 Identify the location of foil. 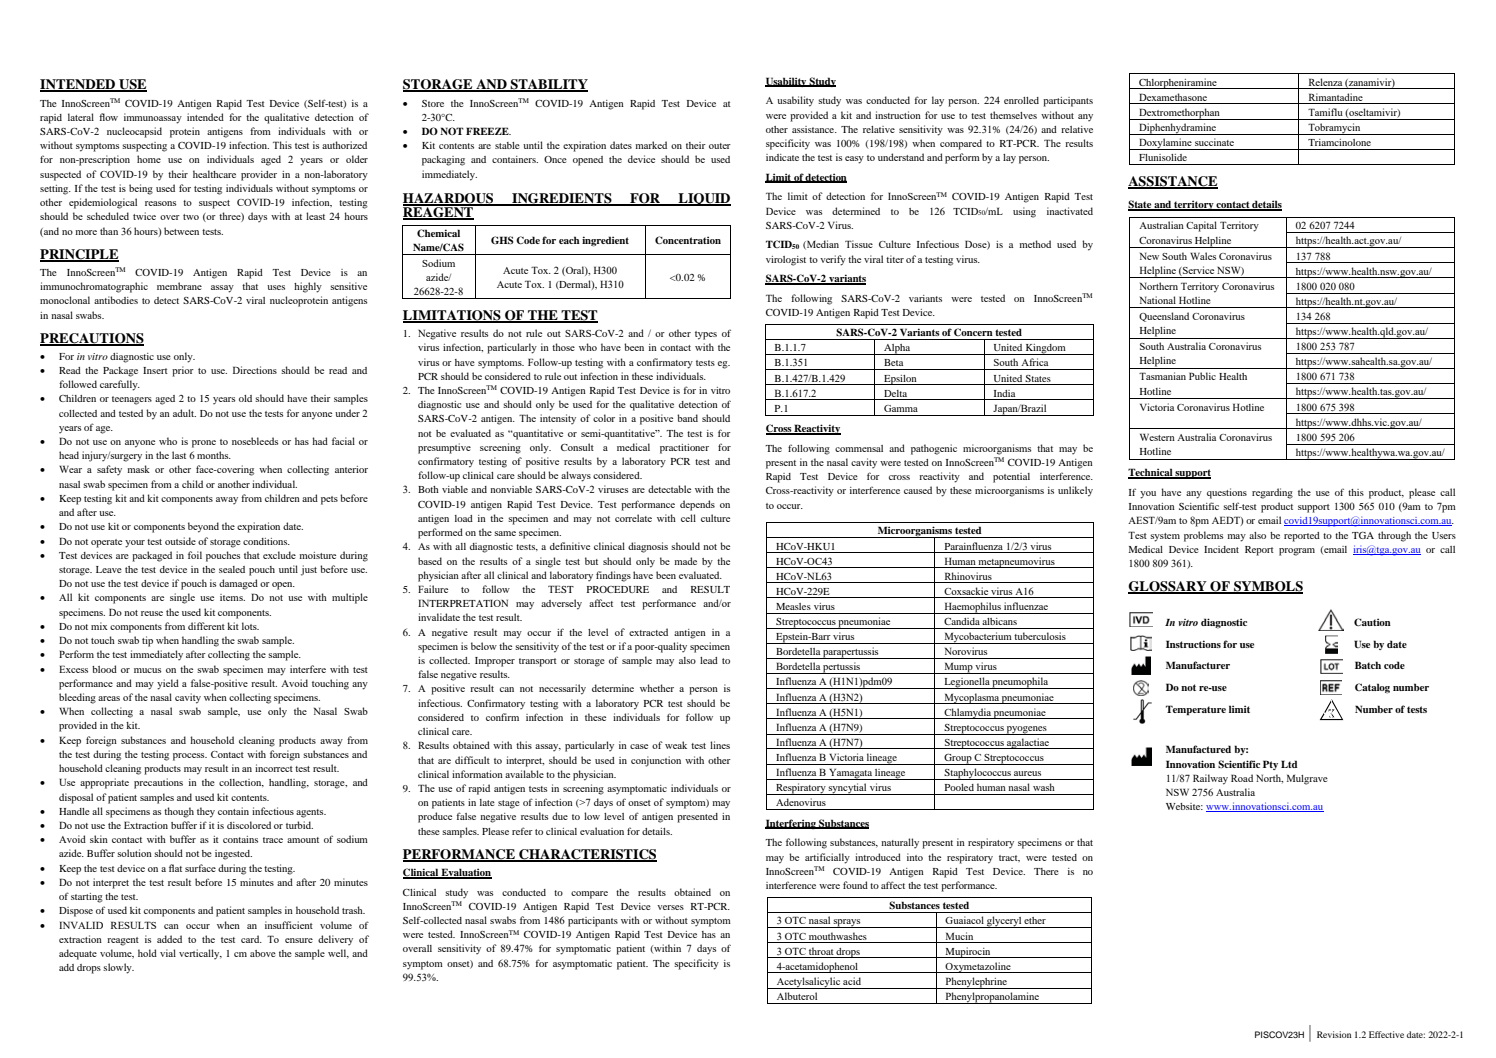
(195, 555).
